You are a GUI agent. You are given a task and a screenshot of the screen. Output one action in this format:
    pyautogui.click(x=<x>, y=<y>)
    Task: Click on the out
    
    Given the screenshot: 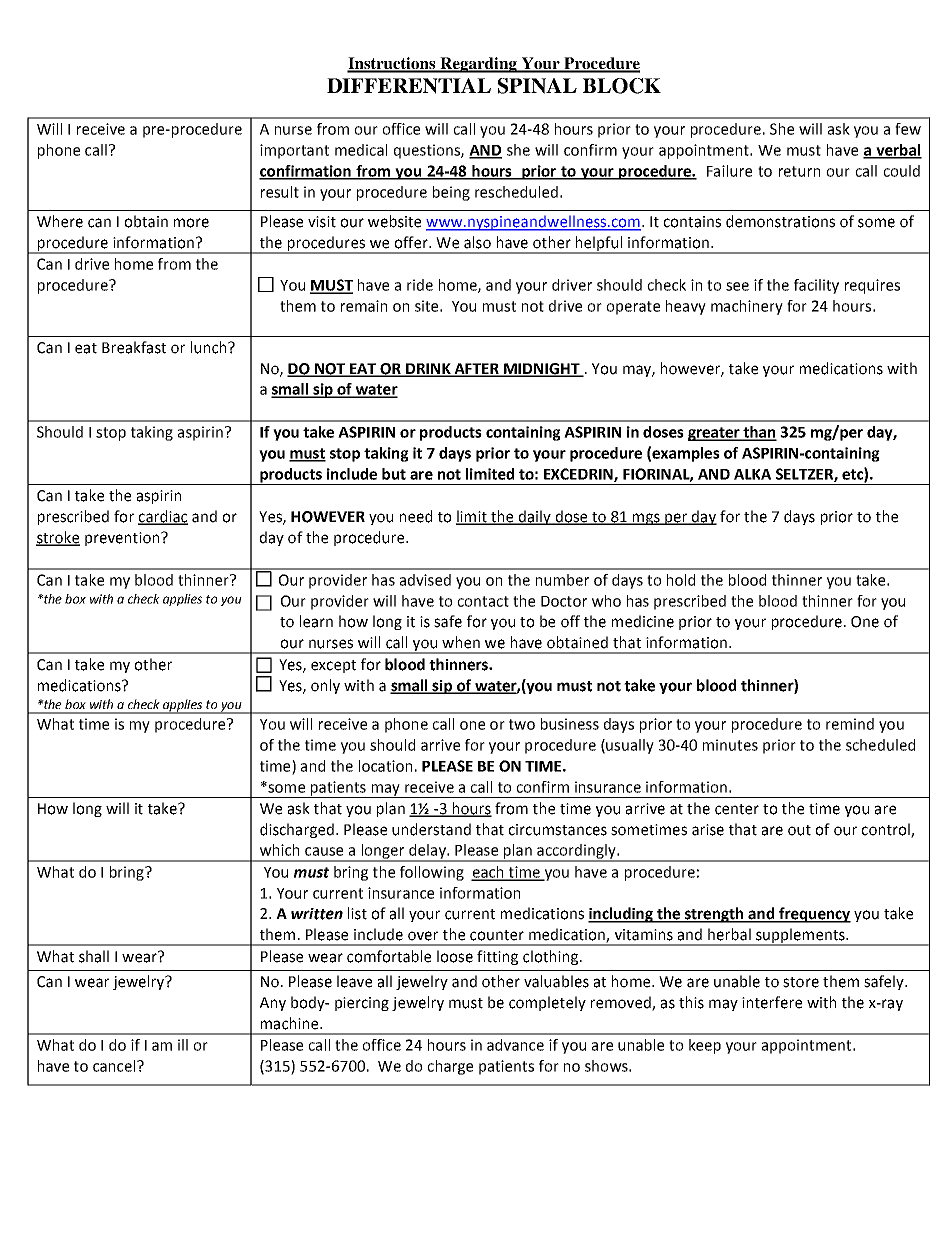 What is the action you would take?
    pyautogui.click(x=799, y=830)
